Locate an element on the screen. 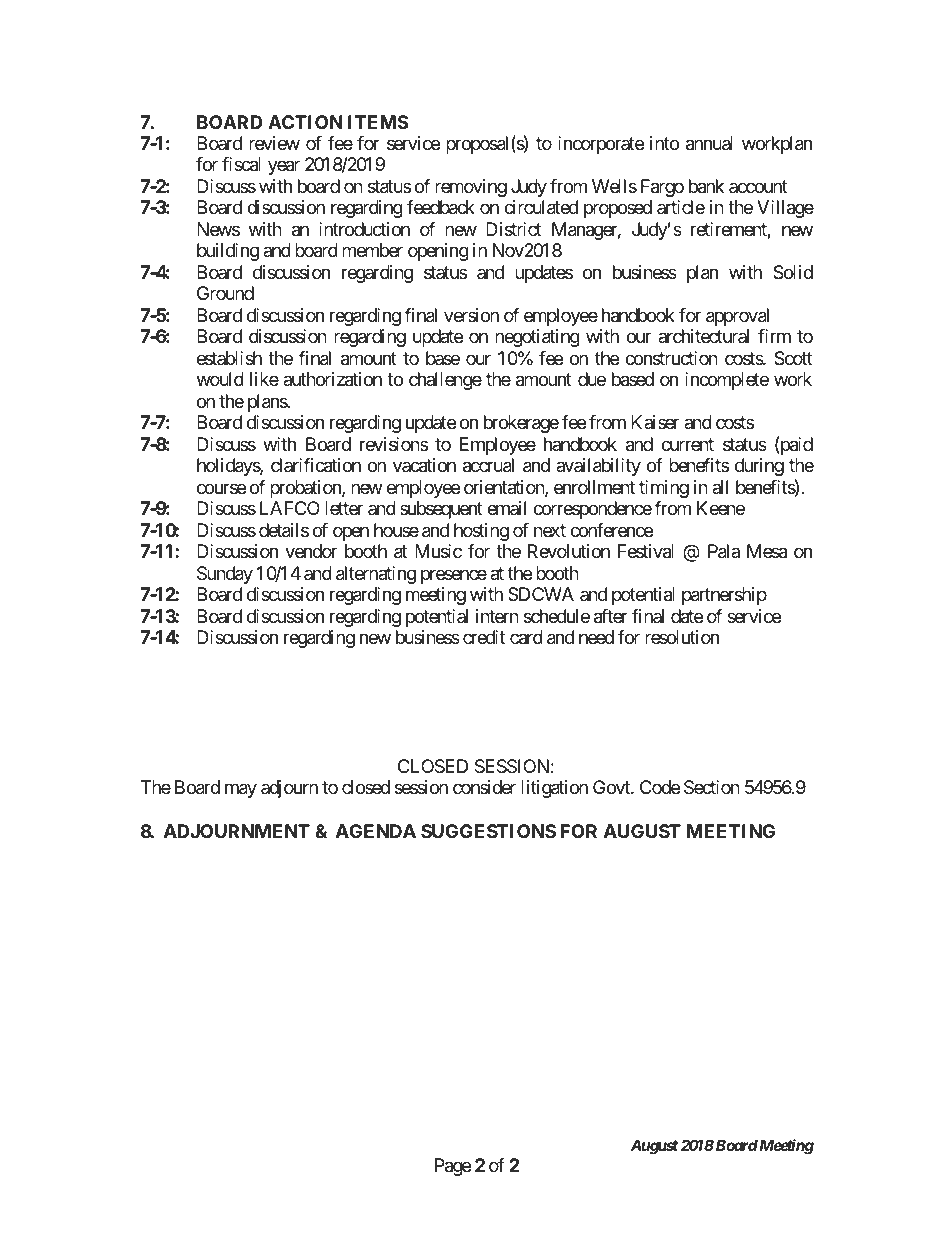 Image resolution: width=952 pixels, height=1233 pixels. consider is located at coordinates (484, 787).
